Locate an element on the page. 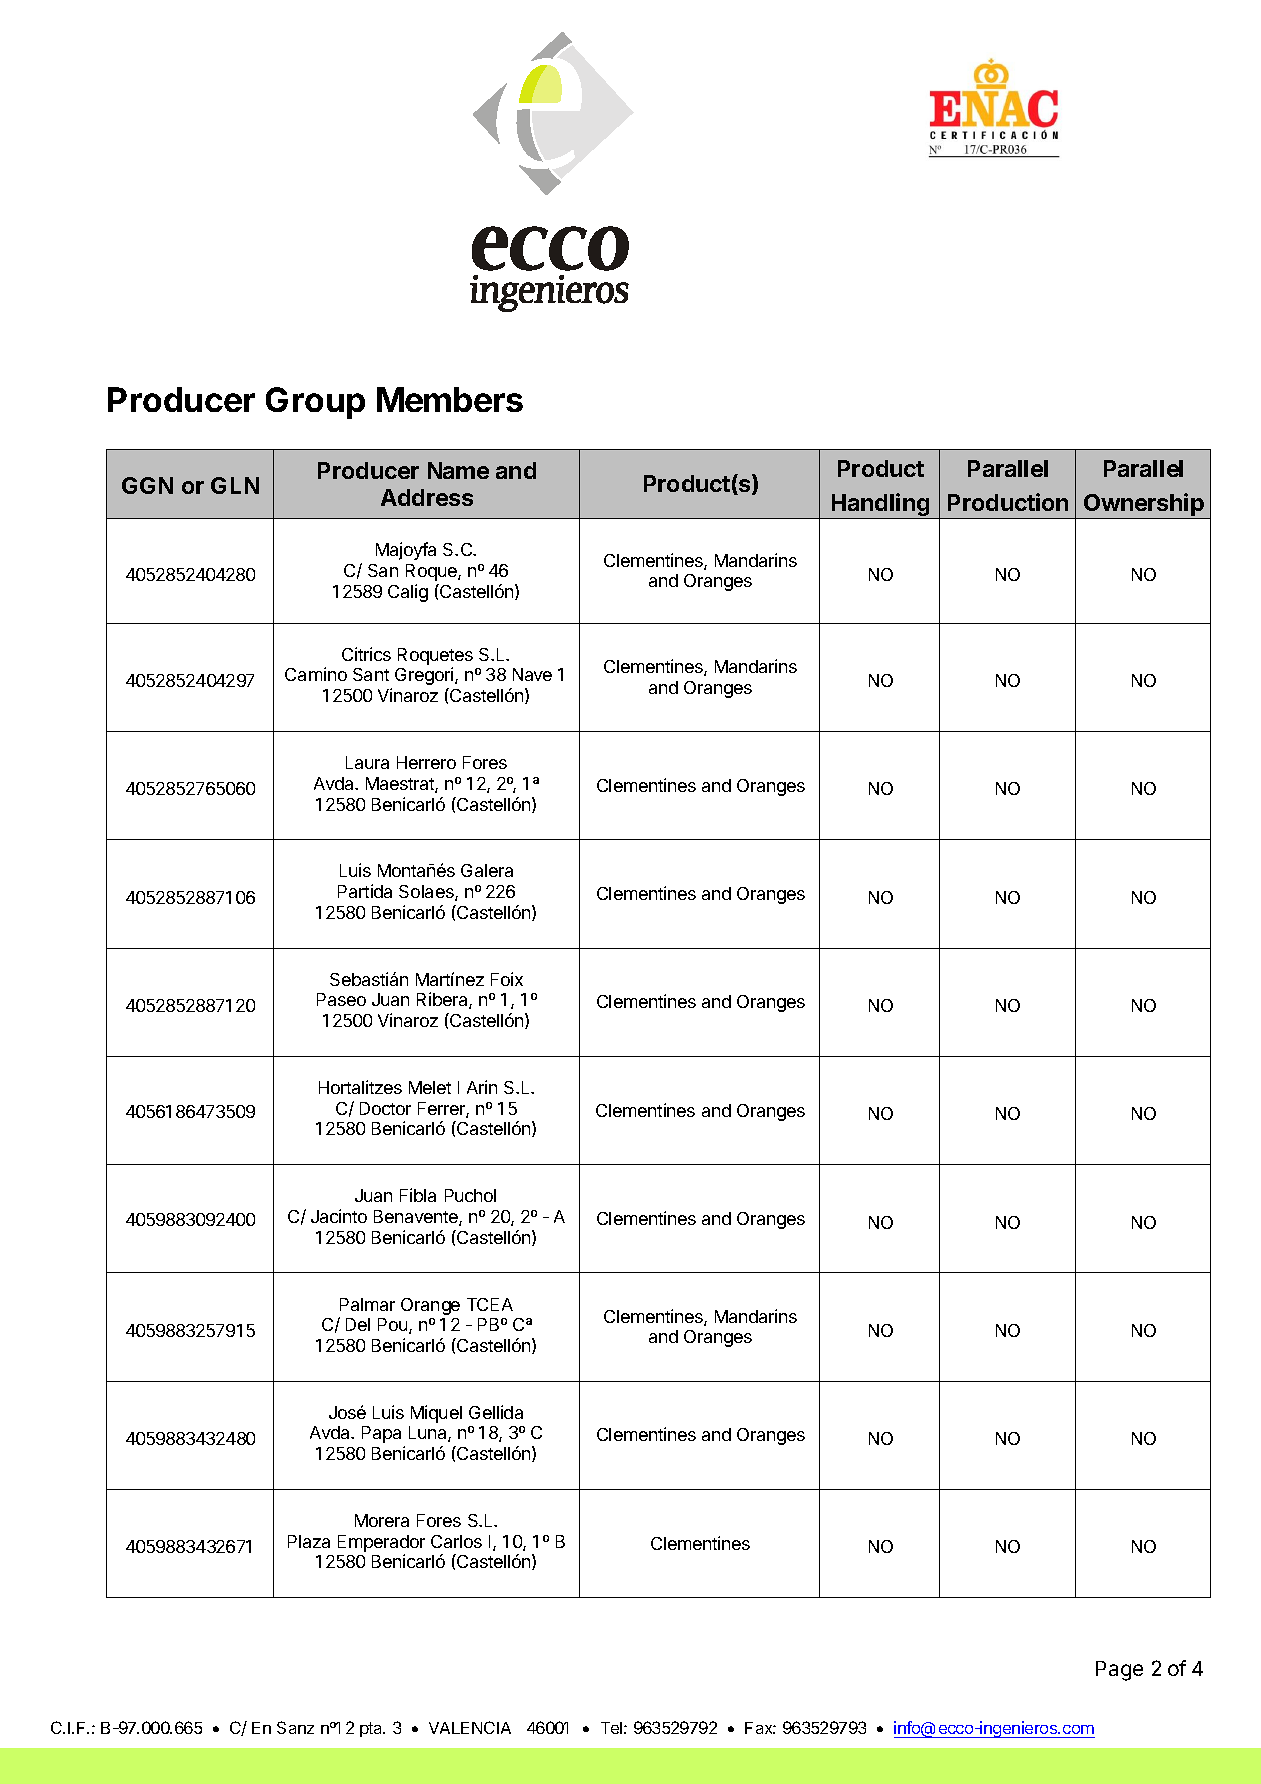 This page has height=1784, width=1261. Handling is located at coordinates (881, 506).
